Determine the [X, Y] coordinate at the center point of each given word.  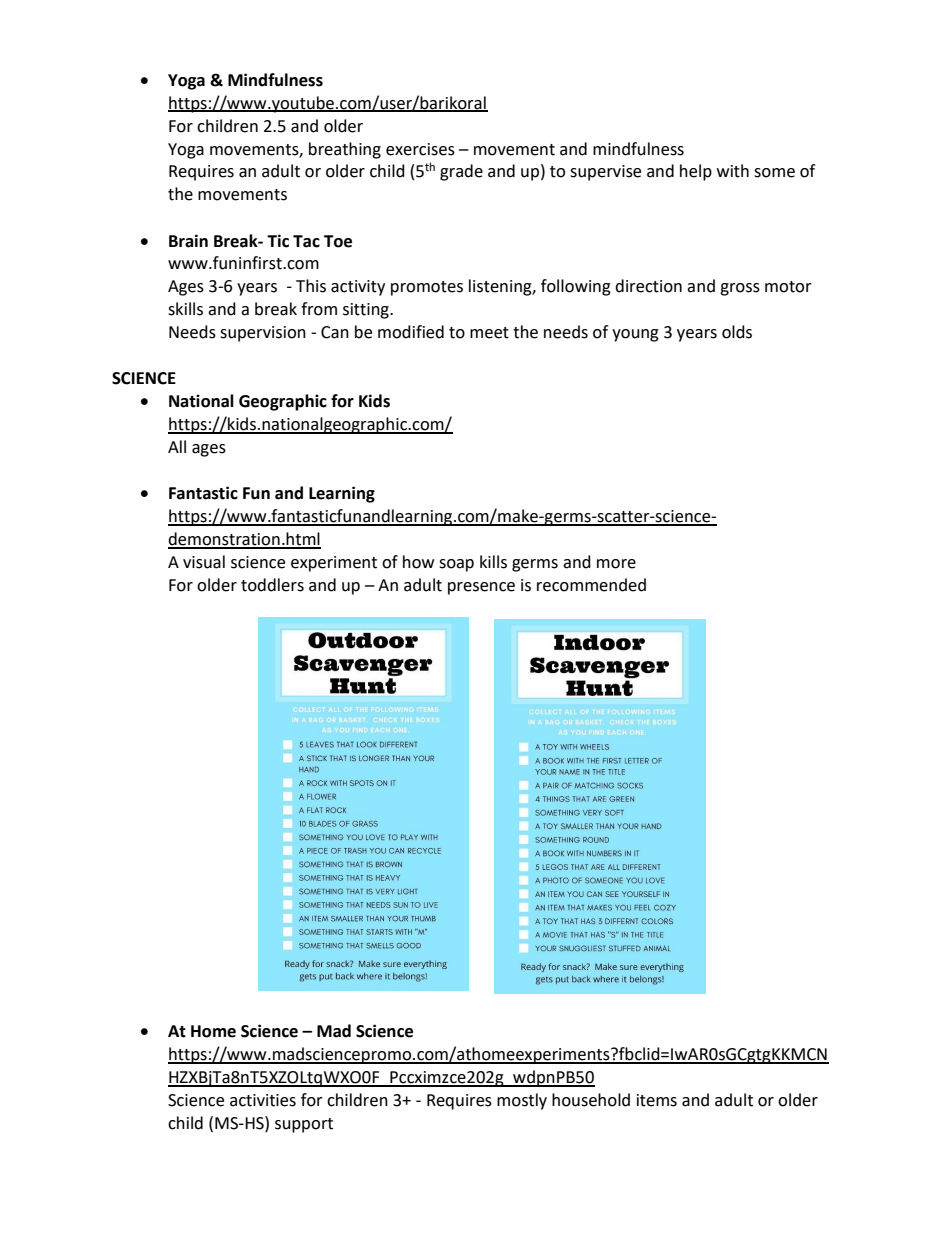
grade [461, 172]
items [657, 1100]
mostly [522, 1101]
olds [737, 332]
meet [489, 333]
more [616, 564]
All [177, 446]
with [733, 171]
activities [263, 1100]
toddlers [272, 585]
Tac [306, 241]
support [304, 1125]
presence [481, 588]
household [591, 1100]
